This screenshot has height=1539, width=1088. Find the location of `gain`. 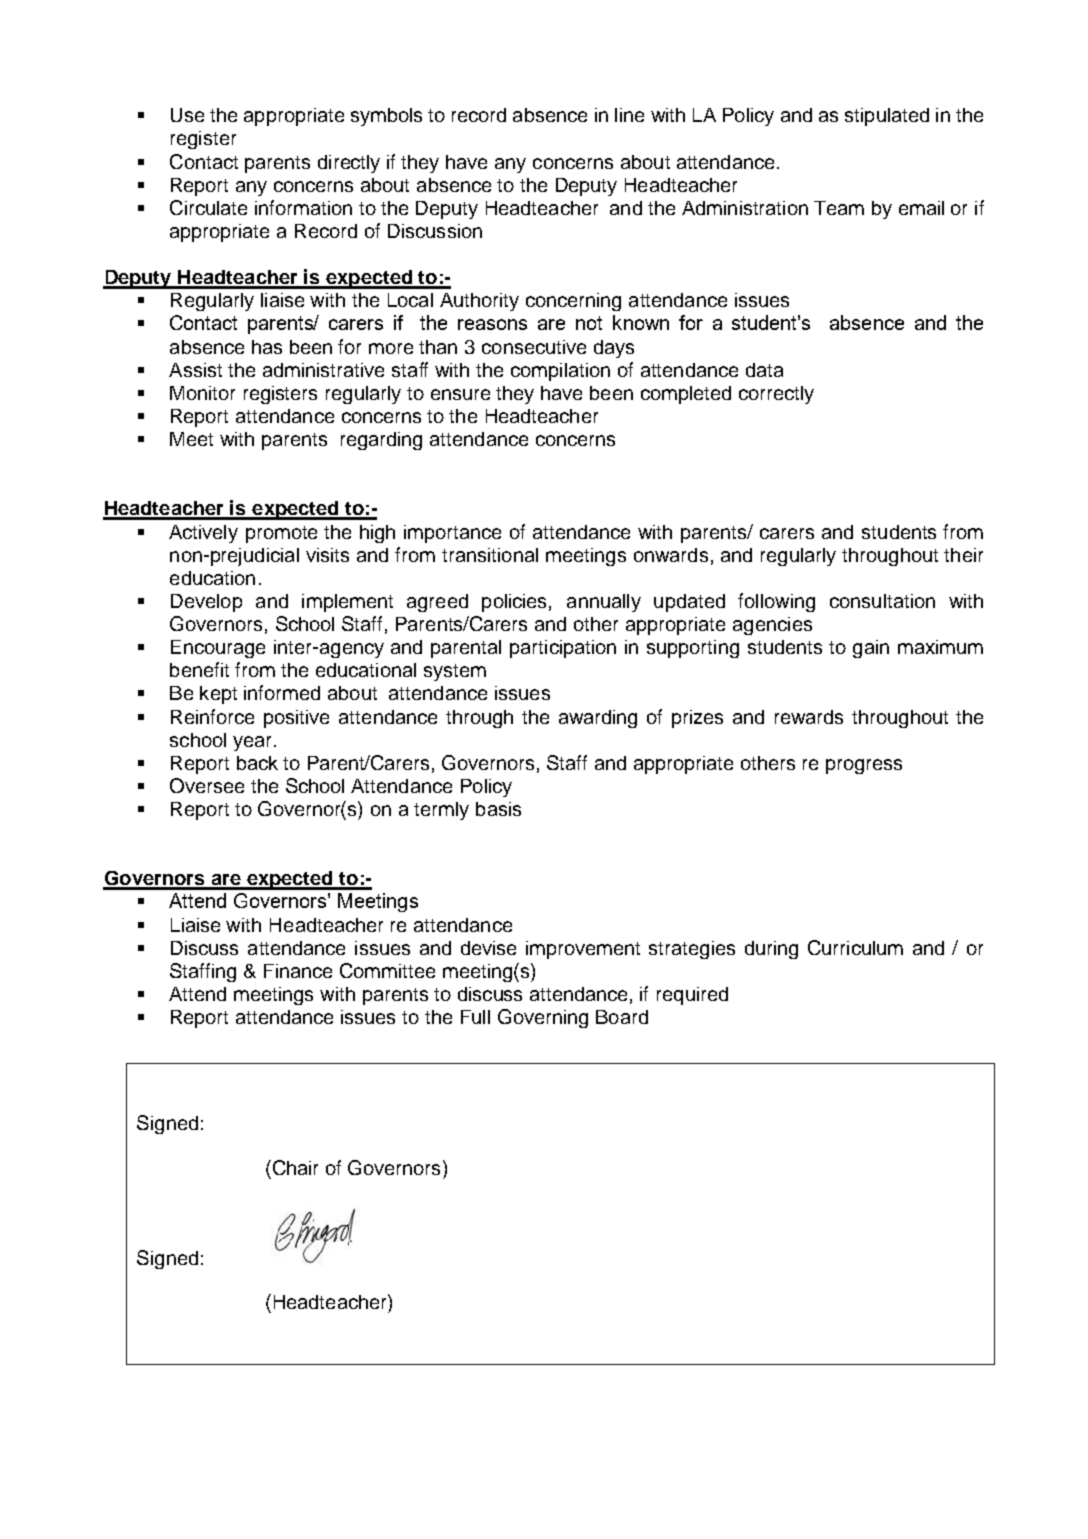

gain is located at coordinates (871, 649).
